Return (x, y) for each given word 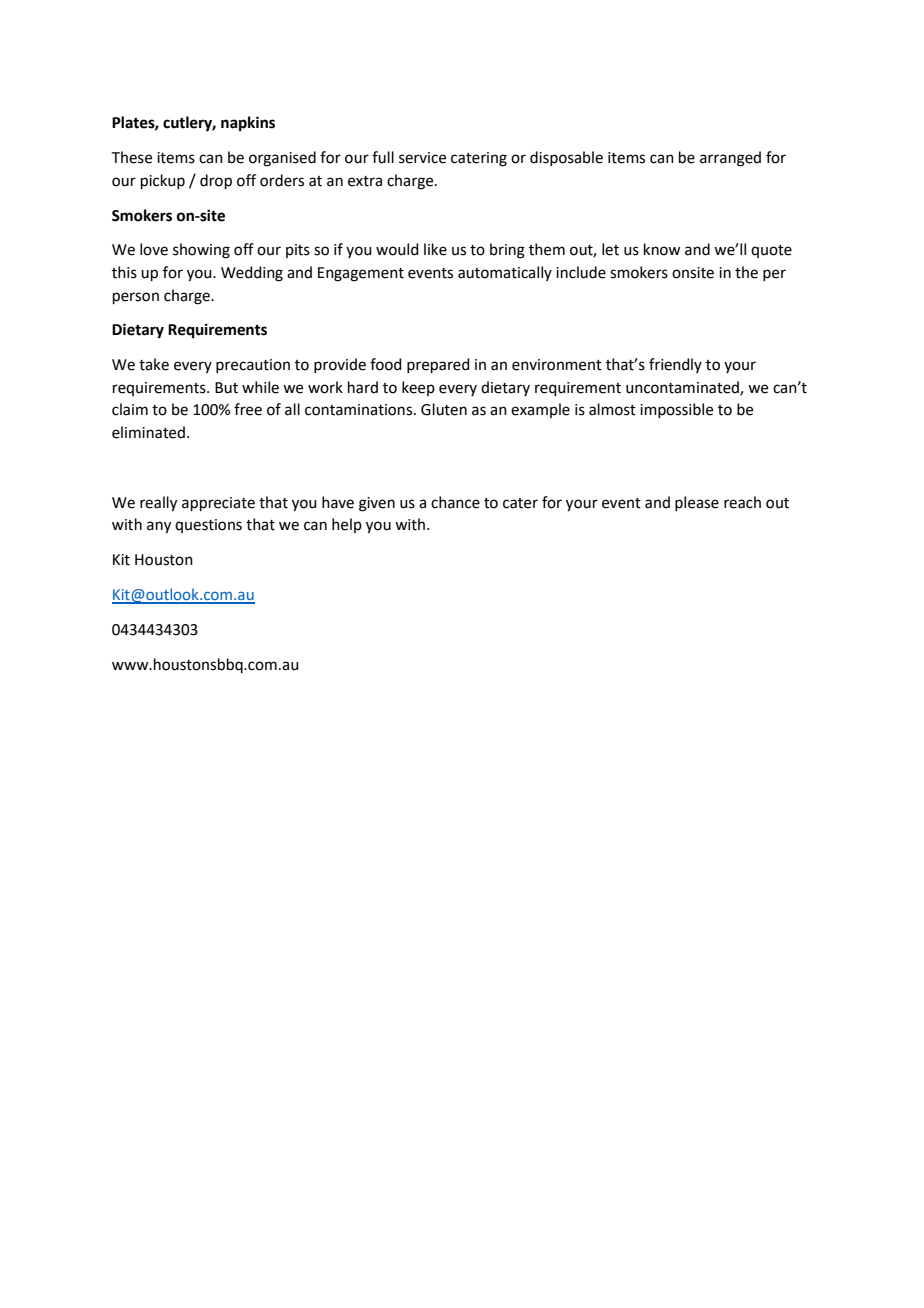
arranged (730, 159)
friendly (675, 365)
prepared (438, 365)
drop (216, 181)
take (154, 364)
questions (208, 526)
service (422, 158)
